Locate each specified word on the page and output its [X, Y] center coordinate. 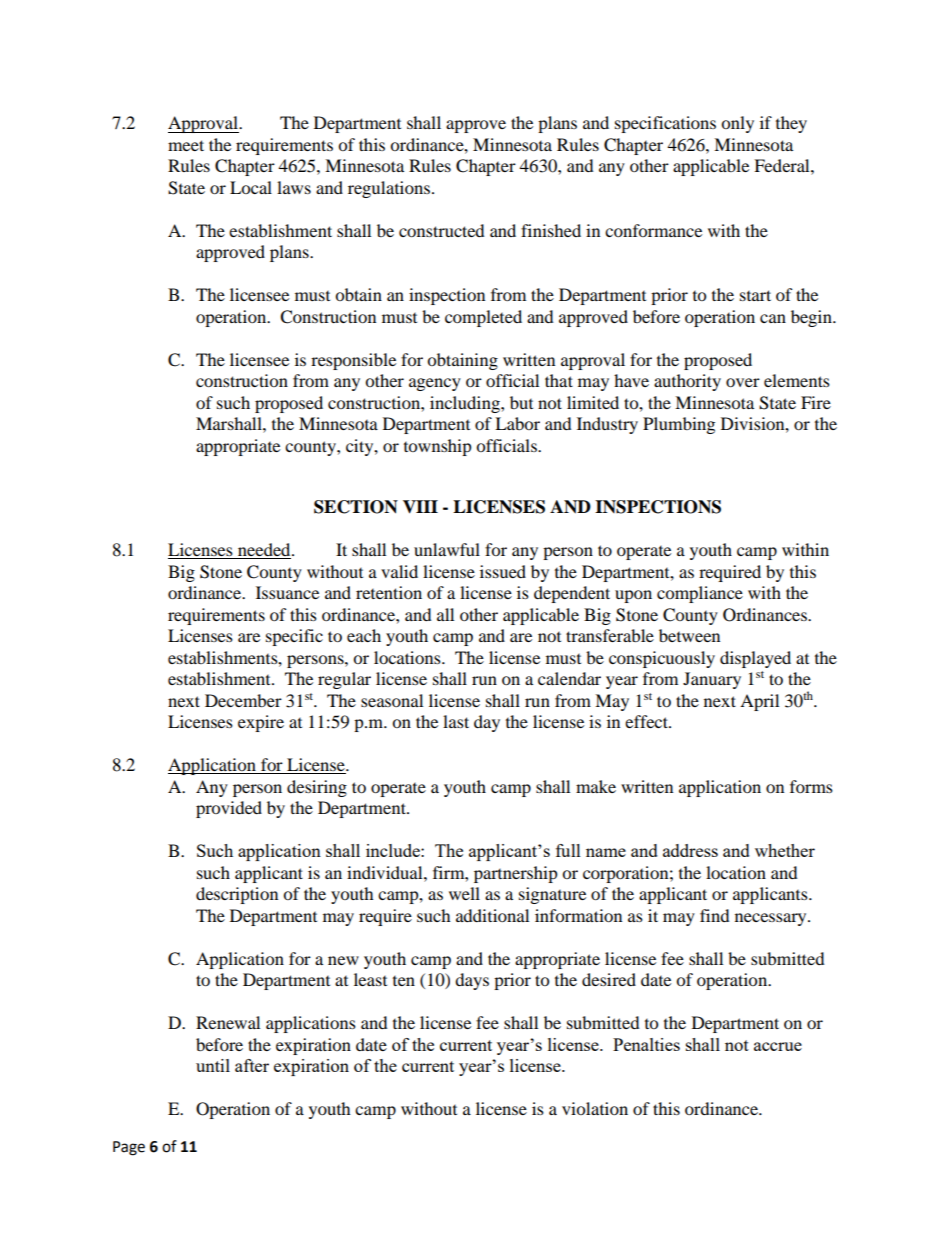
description [237, 895]
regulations [389, 189]
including [466, 404]
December [243, 700]
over [743, 382]
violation [595, 1108]
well [464, 893]
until [213, 1065]
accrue [778, 1046]
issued [503, 571]
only [737, 124]
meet [186, 145]
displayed [755, 659]
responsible [353, 361]
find [715, 915]
